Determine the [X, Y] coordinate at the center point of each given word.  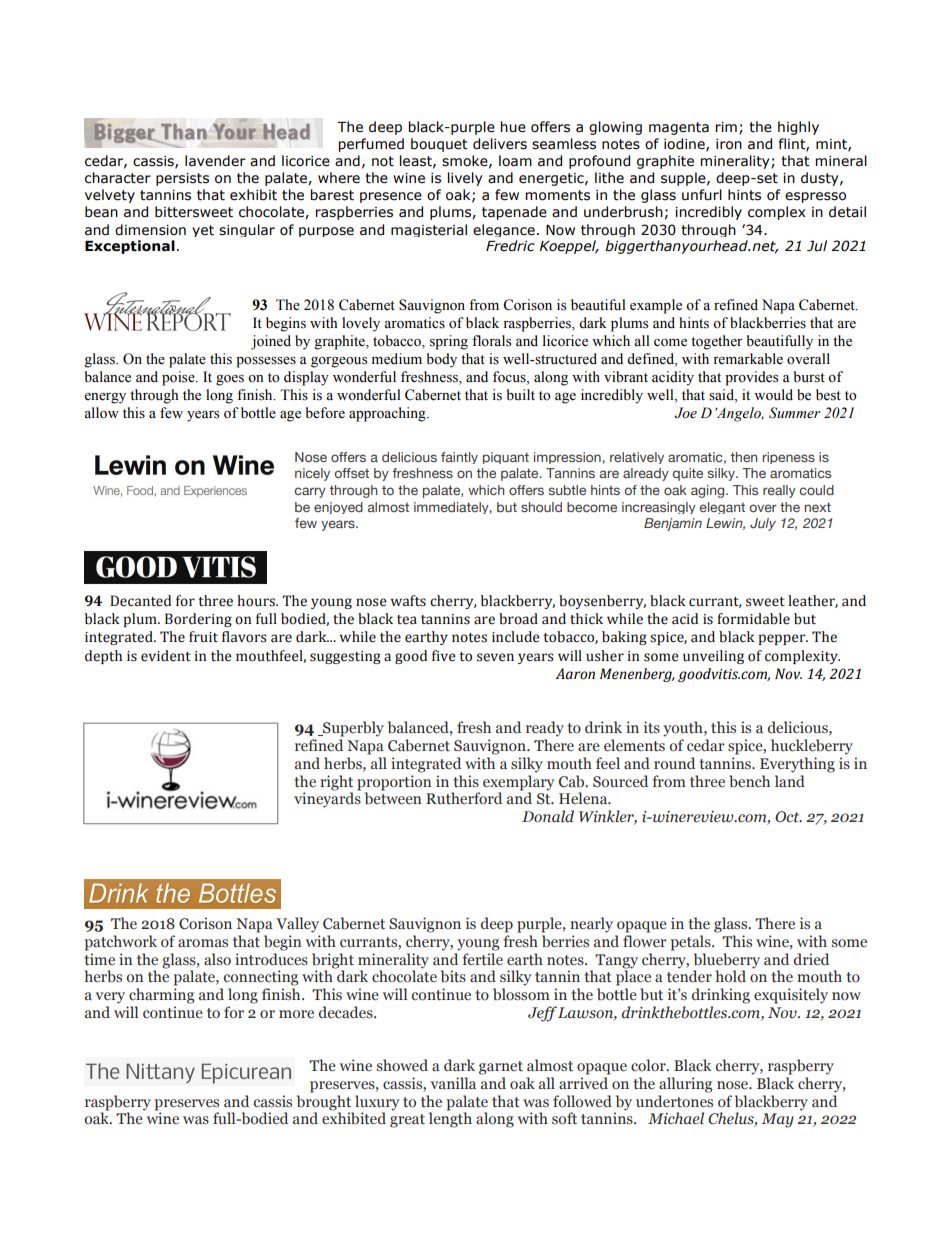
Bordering [198, 620]
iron [729, 144]
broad [518, 619]
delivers [500, 144]
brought [325, 1104]
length [450, 1119]
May [777, 1120]
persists [182, 179]
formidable [753, 619]
